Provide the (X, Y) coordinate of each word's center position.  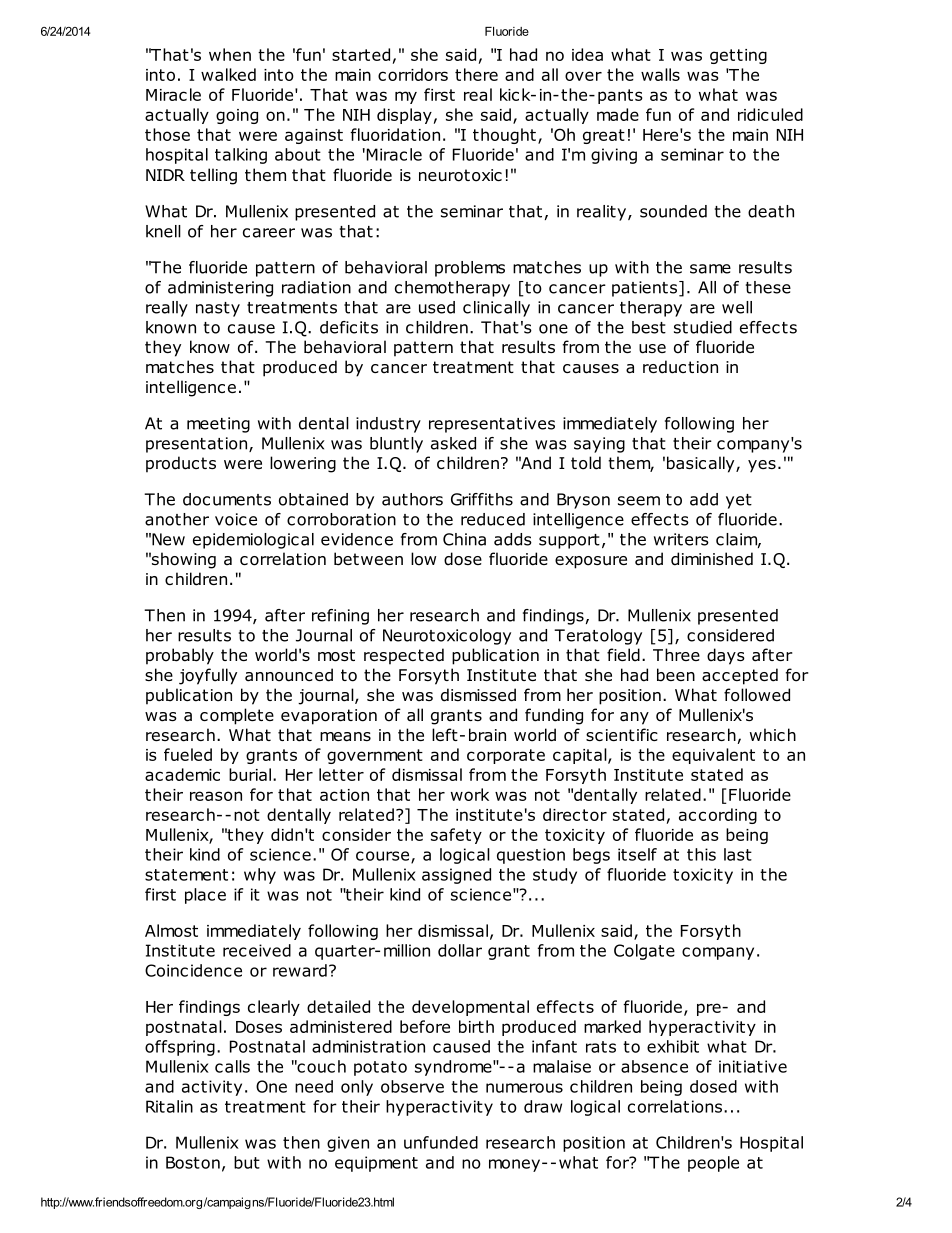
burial (251, 774)
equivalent (713, 756)
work (470, 794)
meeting (218, 425)
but (247, 1162)
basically (702, 464)
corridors (413, 74)
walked (228, 74)
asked (453, 443)
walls (660, 74)
